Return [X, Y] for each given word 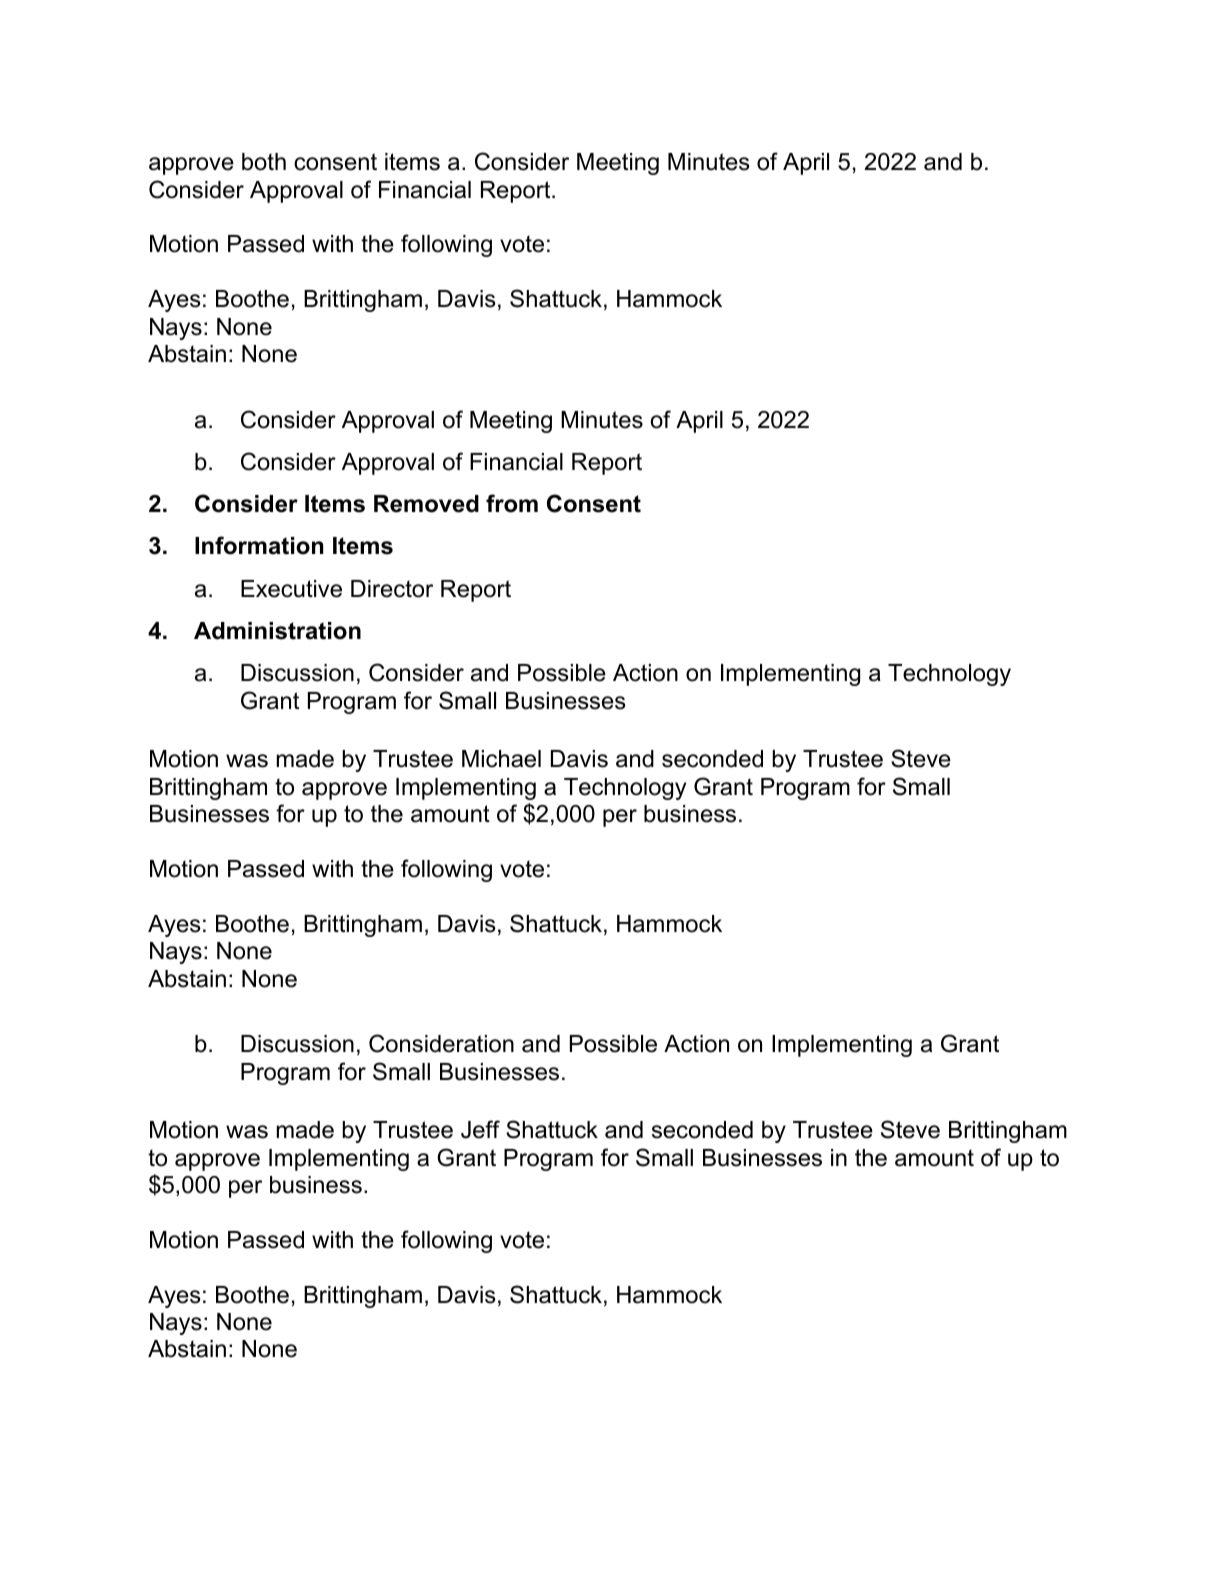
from [512, 503]
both [264, 162]
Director [392, 589]
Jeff [480, 1129]
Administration [277, 631]
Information [259, 545]
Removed [426, 504]
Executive [291, 589]
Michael [501, 759]
